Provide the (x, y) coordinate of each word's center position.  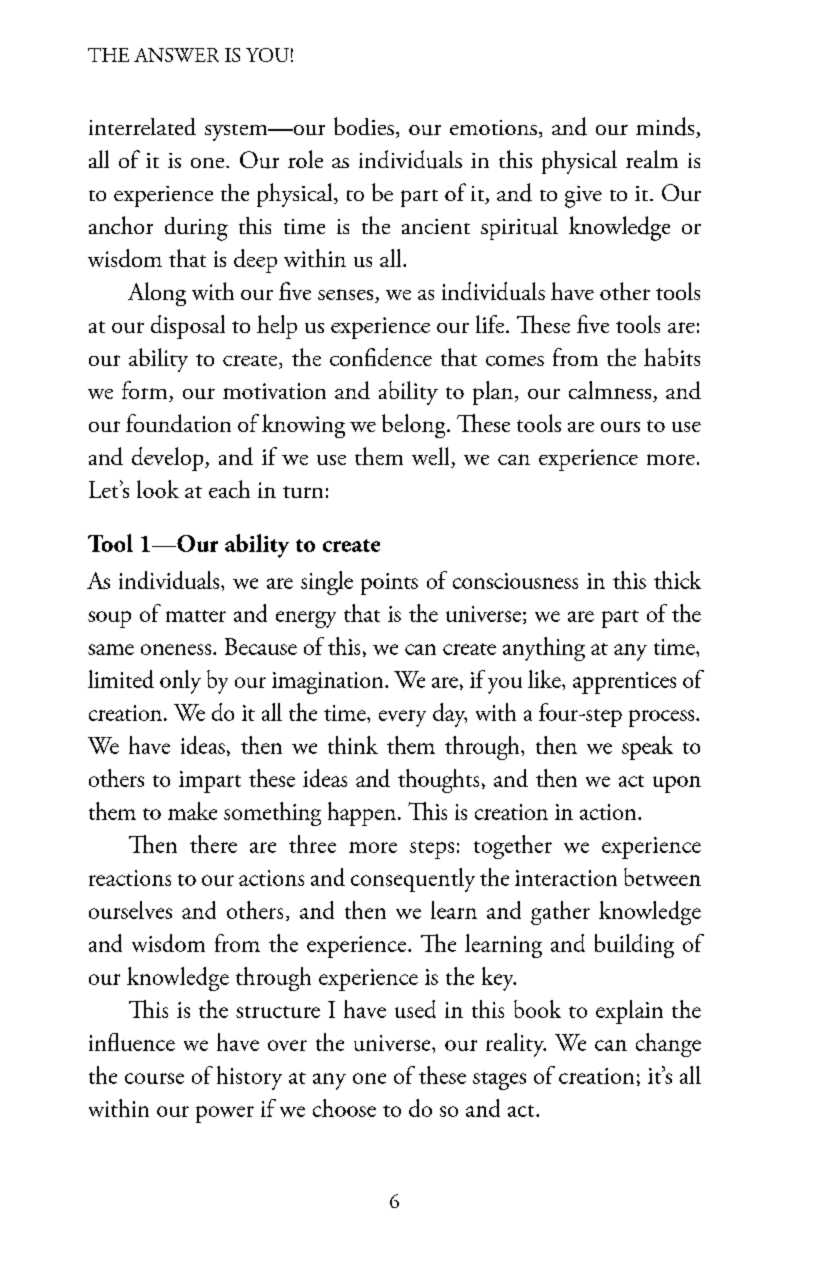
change (668, 1045)
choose (344, 1108)
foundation (178, 423)
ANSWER (176, 55)
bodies (364, 126)
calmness (611, 391)
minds (666, 127)
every (402, 718)
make (192, 811)
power (225, 1114)
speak (647, 748)
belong (415, 426)
